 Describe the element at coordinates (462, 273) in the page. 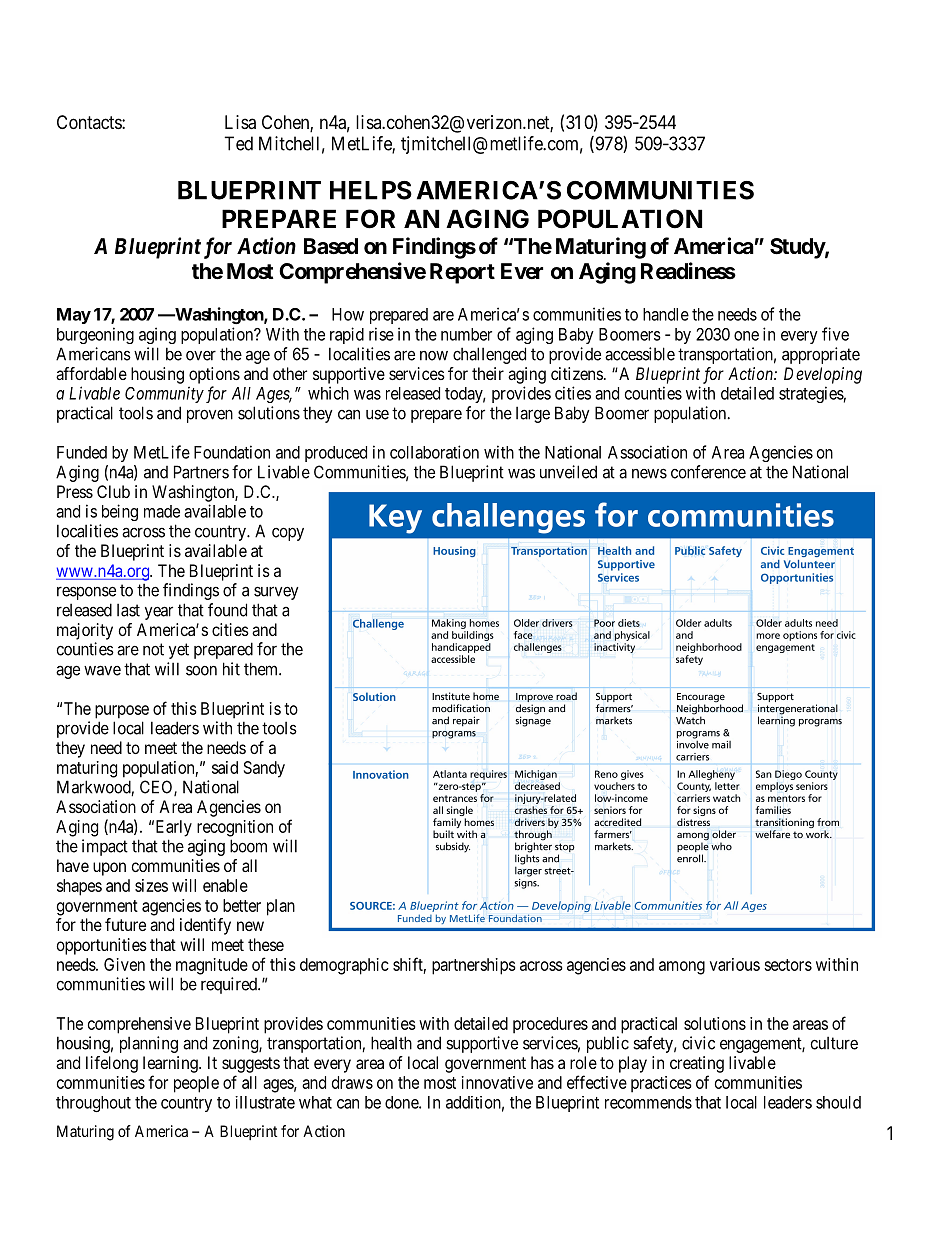

I see `Report` at that location.
